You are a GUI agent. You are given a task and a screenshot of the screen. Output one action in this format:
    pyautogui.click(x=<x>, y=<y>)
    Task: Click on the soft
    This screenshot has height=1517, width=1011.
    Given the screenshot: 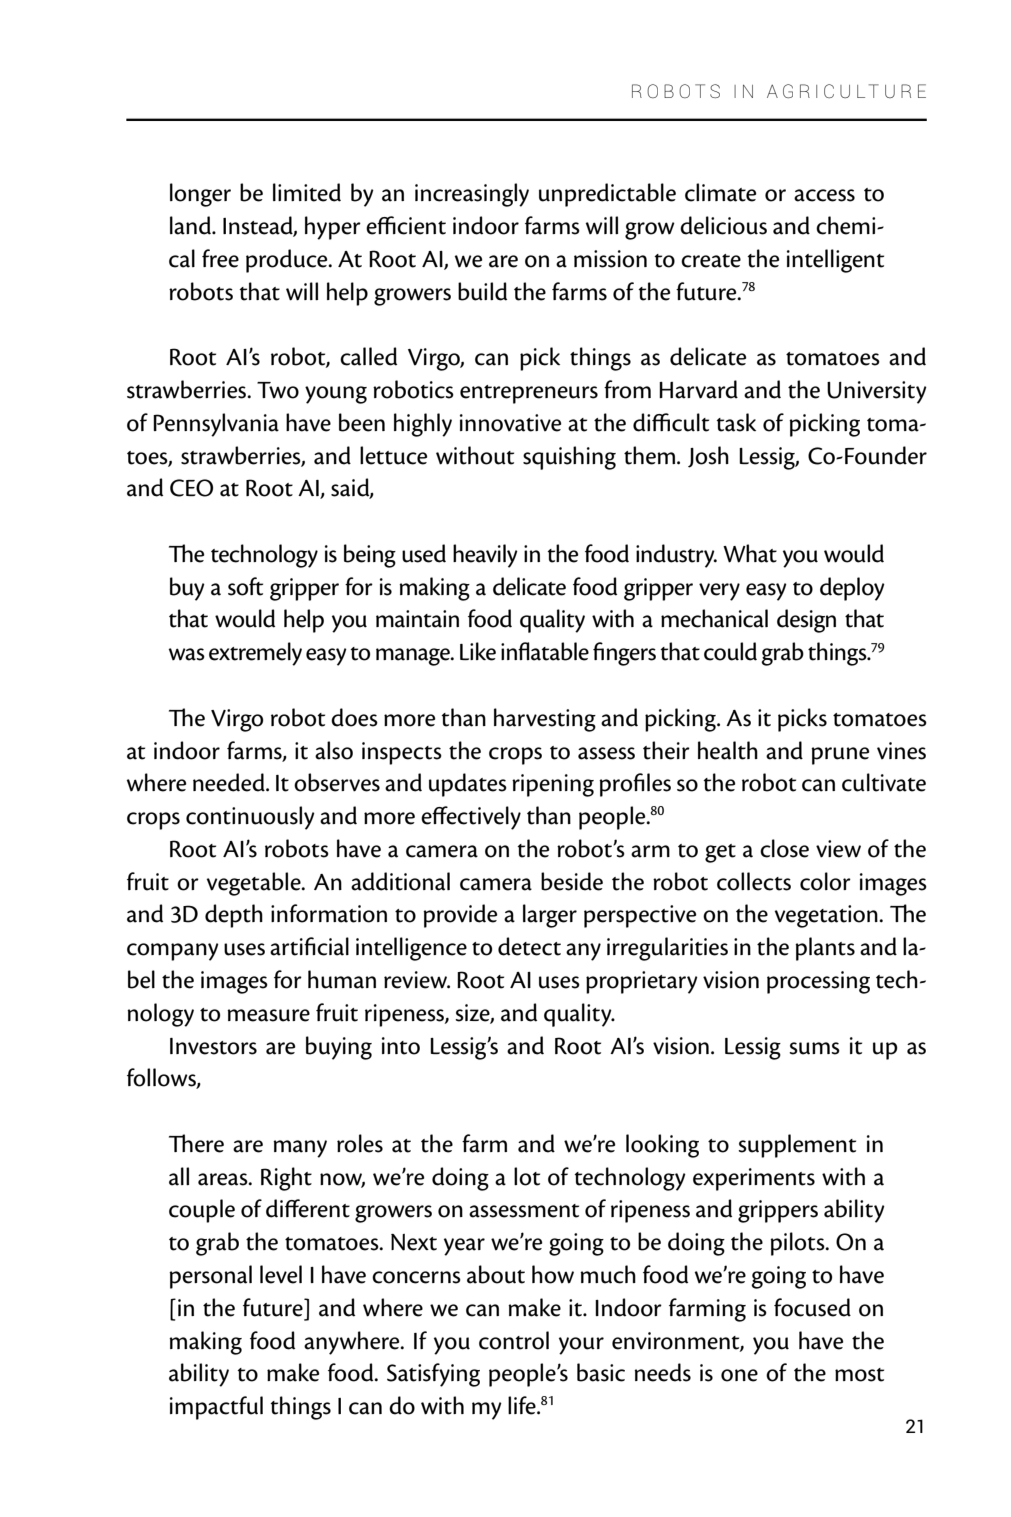 What is the action you would take?
    pyautogui.click(x=245, y=586)
